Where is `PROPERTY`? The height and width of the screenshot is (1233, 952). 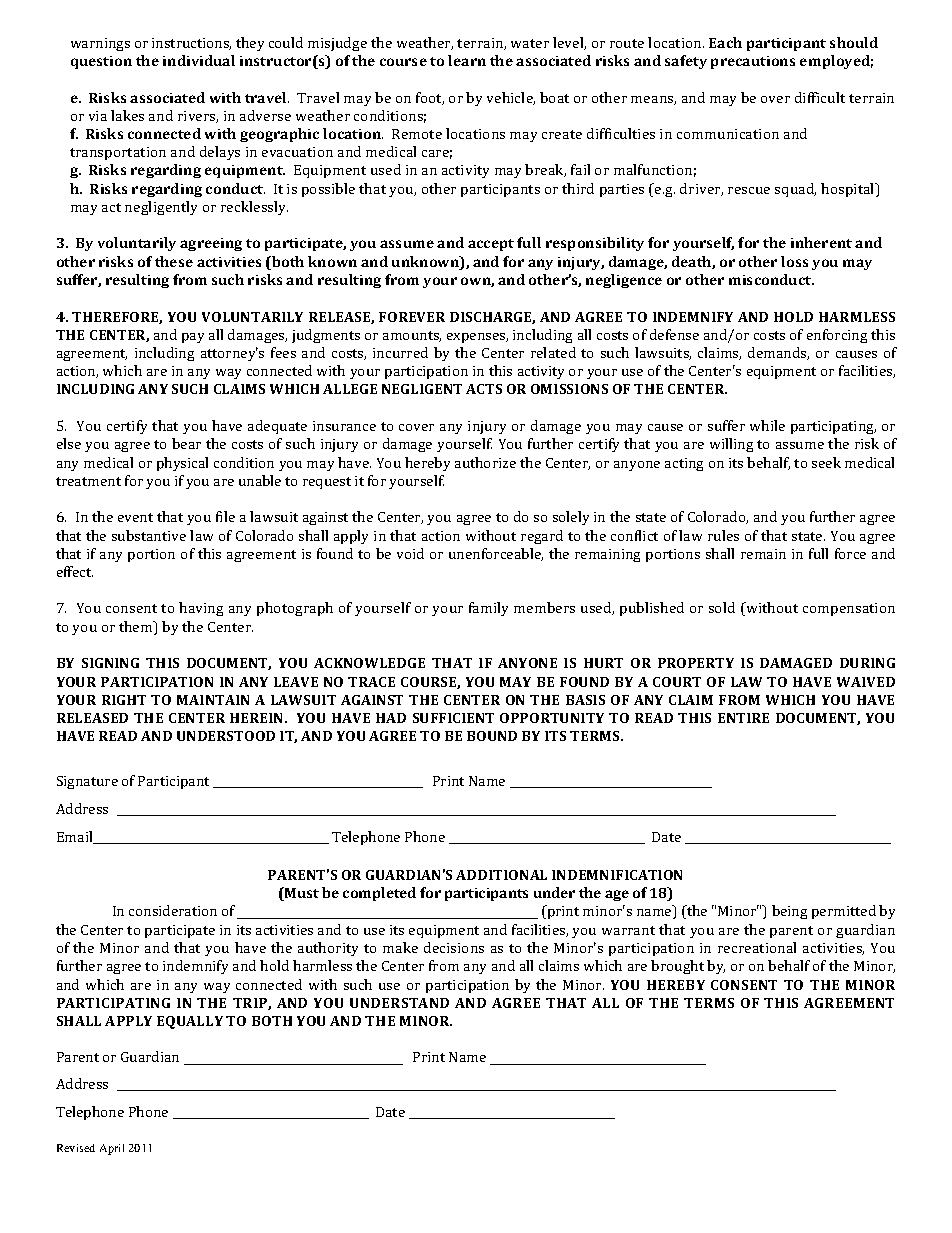 PROPERTY is located at coordinates (696, 663).
